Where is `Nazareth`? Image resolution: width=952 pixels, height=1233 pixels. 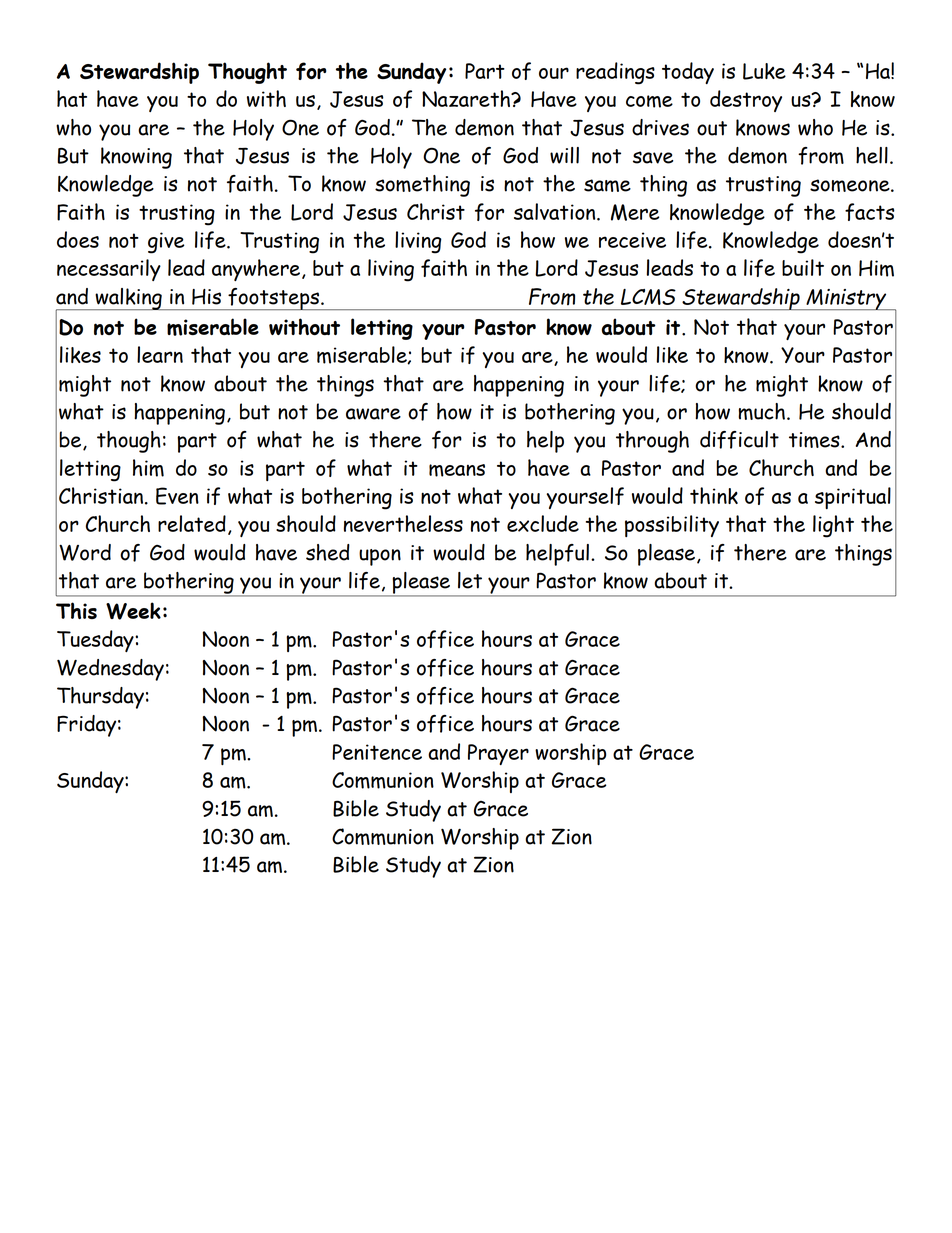 Nazareth is located at coordinates (467, 98).
